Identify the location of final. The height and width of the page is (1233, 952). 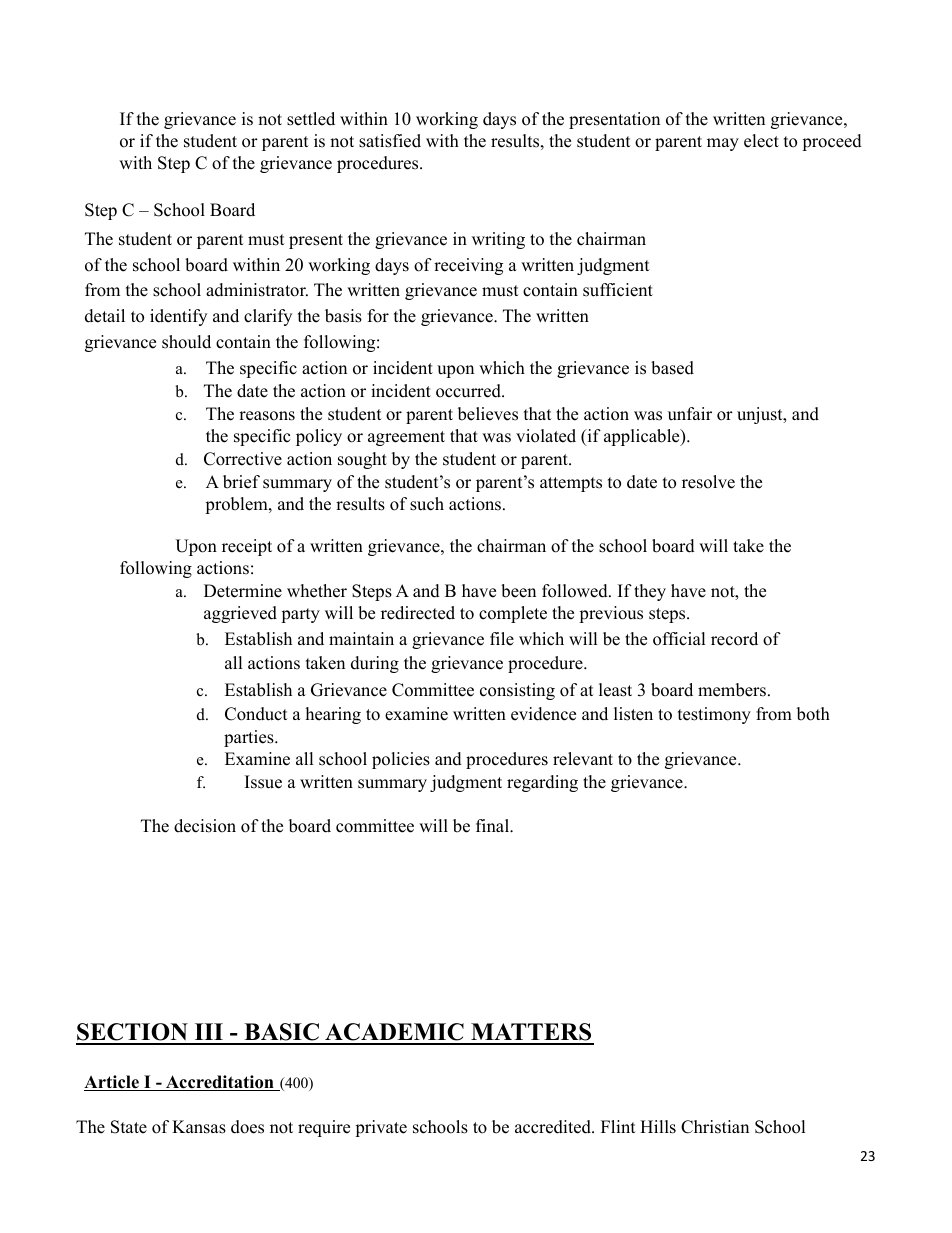
(493, 825).
